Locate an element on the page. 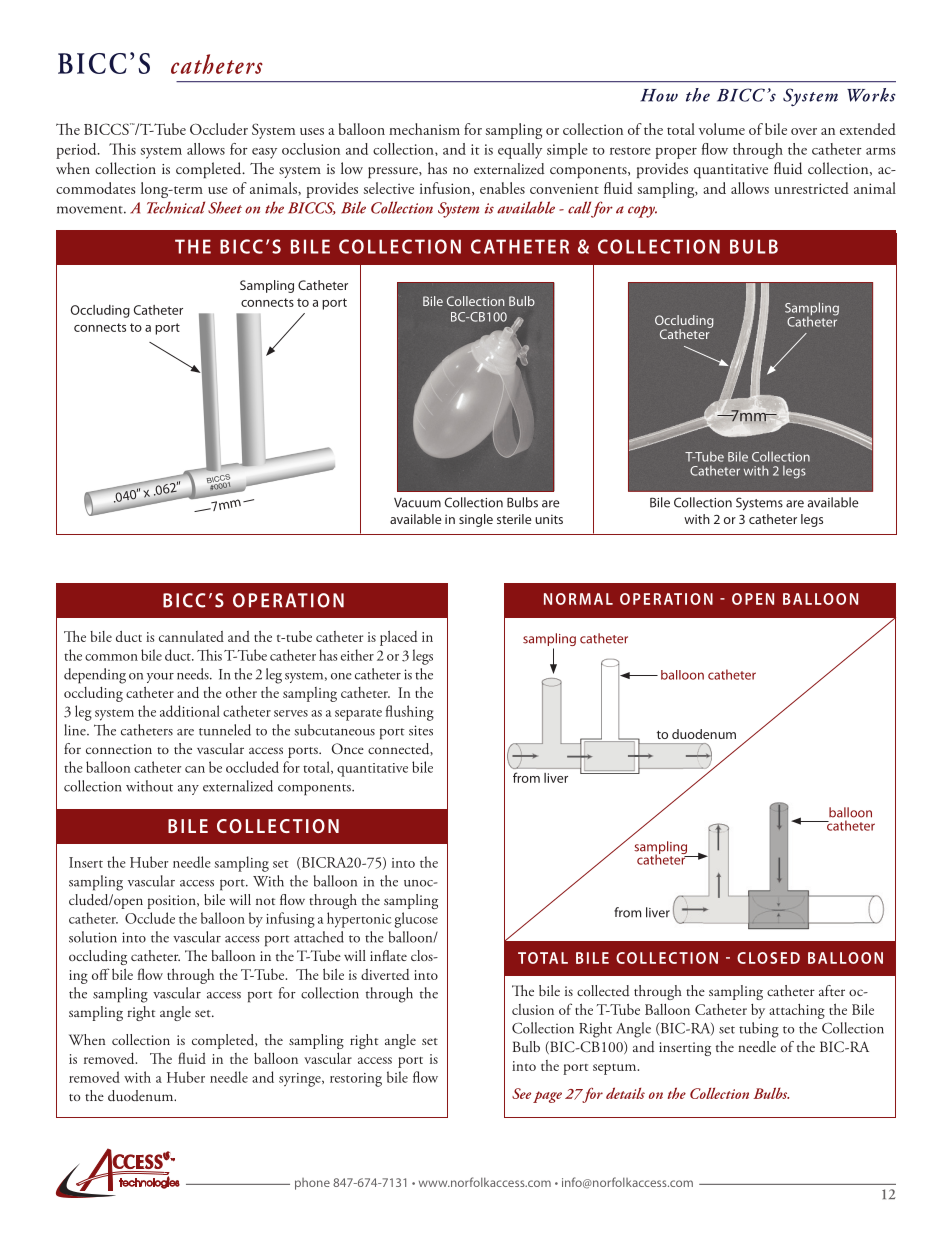  glucose is located at coordinates (416, 920).
